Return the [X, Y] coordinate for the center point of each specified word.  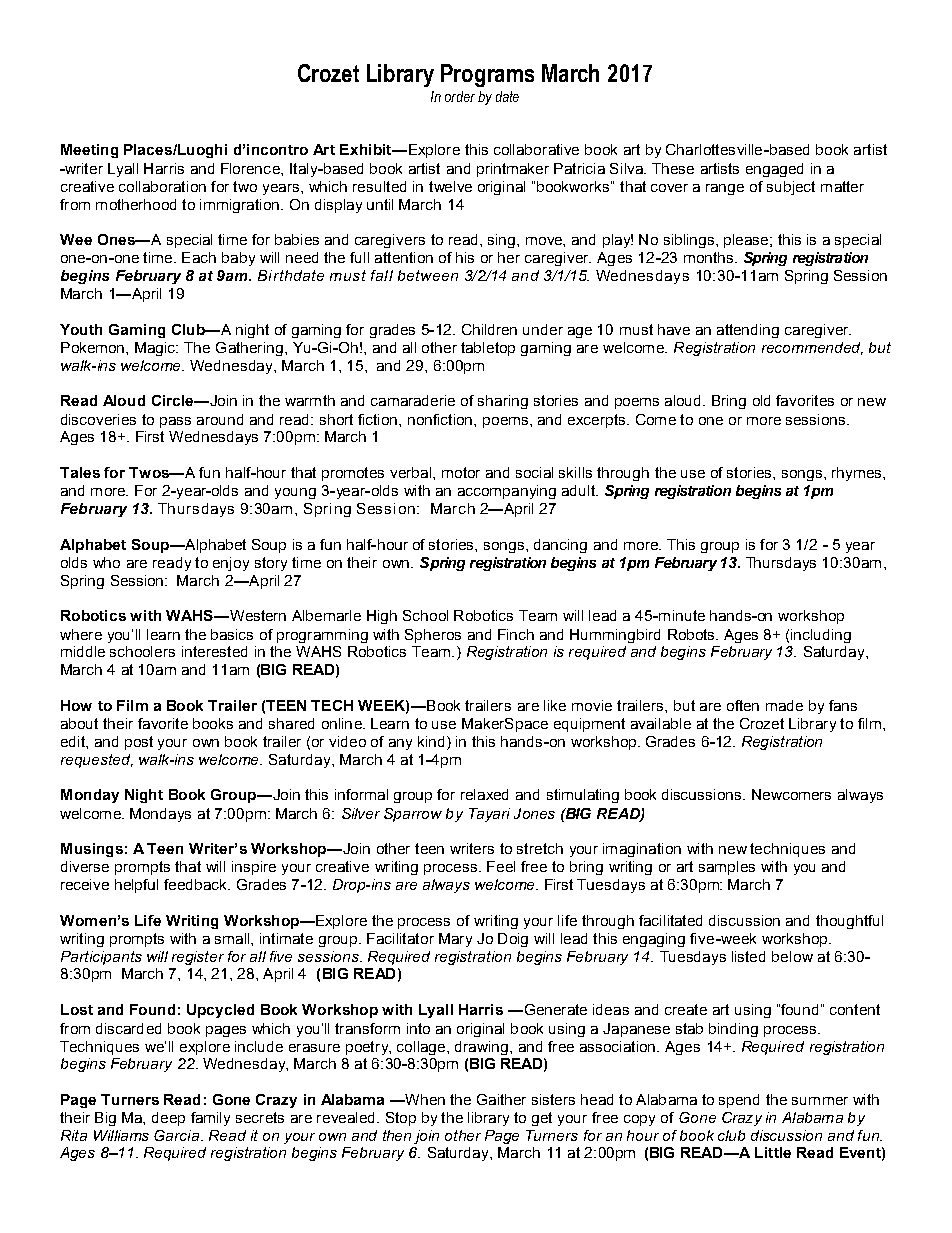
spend [739, 1101]
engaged [774, 170]
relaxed [484, 794]
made [784, 705]
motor [461, 472]
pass [175, 422]
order [460, 96]
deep [168, 1119]
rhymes [858, 474]
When [424, 1099]
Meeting [89, 151]
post [139, 743]
